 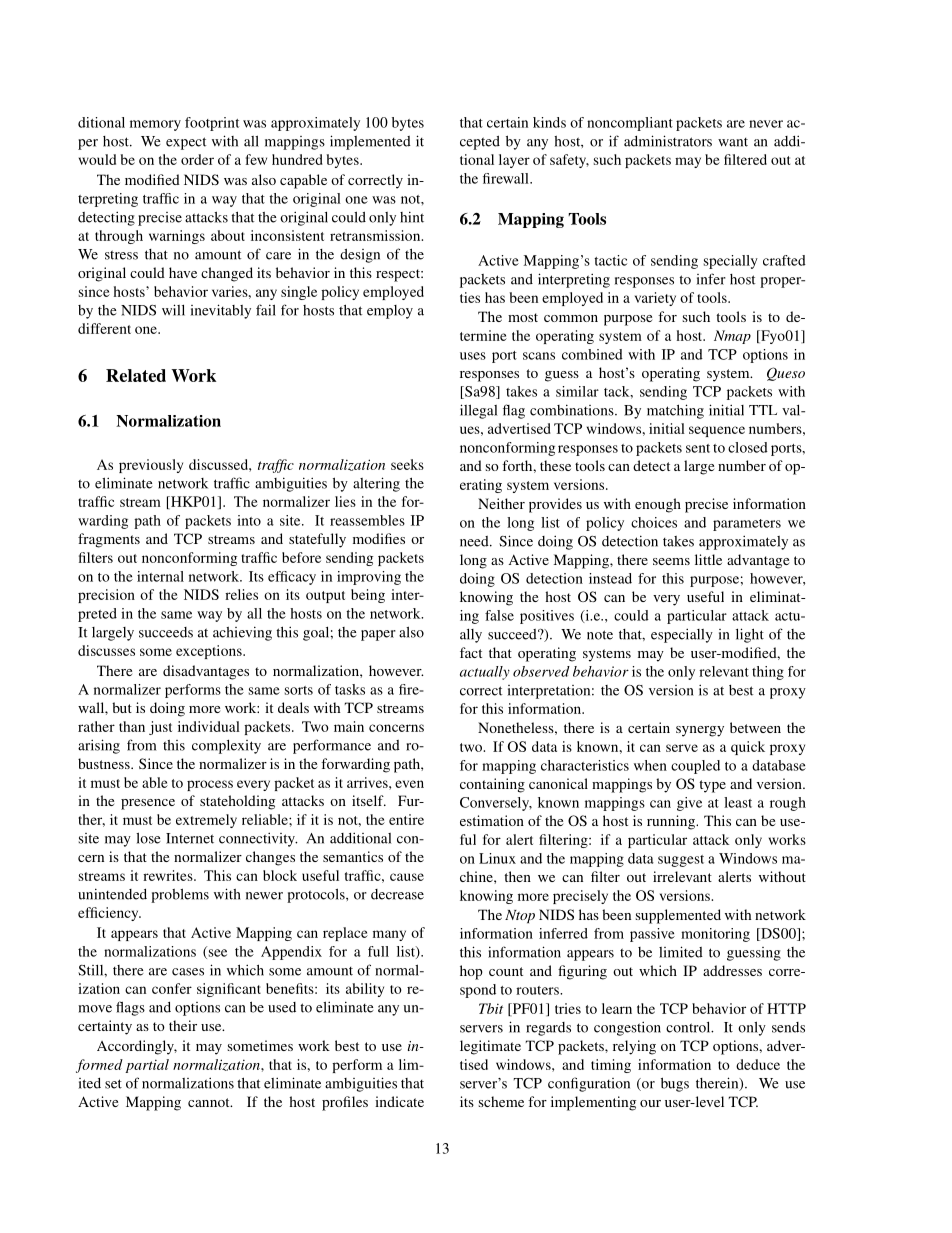 What do you see at coordinates (471, 652) in the document?
I see `fact` at bounding box center [471, 652].
